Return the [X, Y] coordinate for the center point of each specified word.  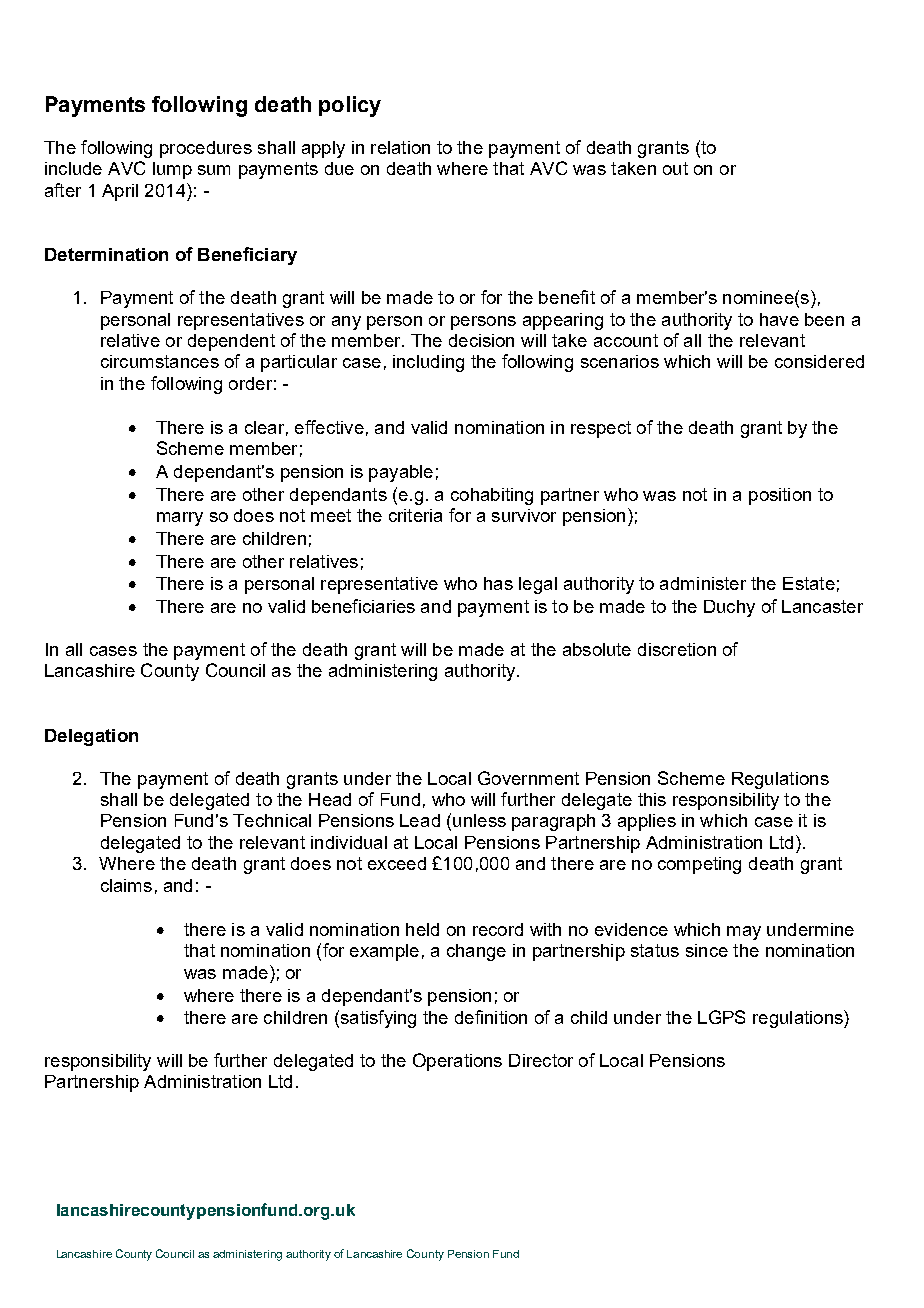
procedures [206, 149]
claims [126, 885]
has [498, 583]
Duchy [729, 608]
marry [180, 519]
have [779, 319]
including [428, 363]
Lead [420, 820]
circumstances [160, 361]
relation [400, 147]
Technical [272, 820]
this [652, 799]
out [675, 168]
